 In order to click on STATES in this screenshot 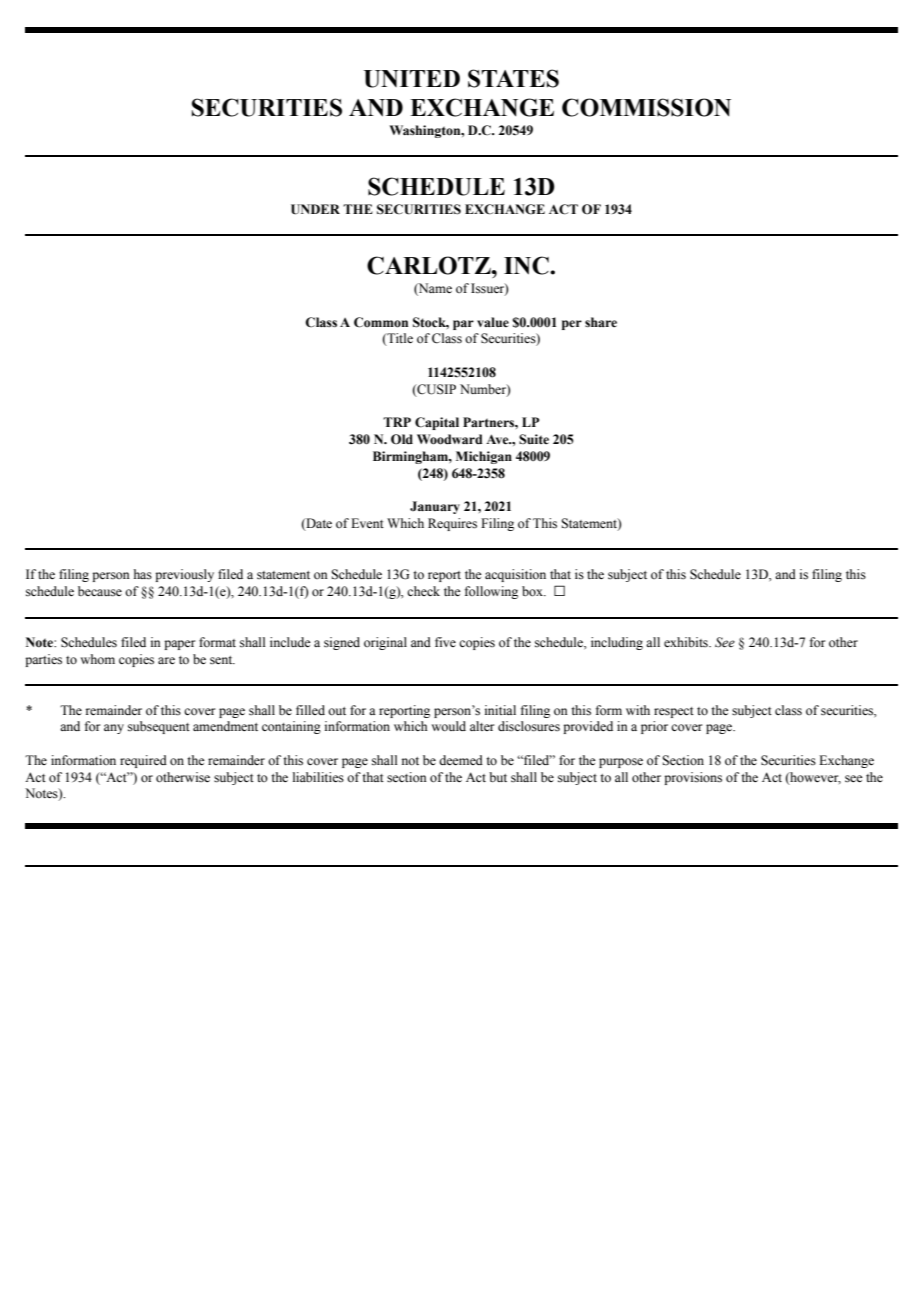, I will do `click(513, 78)`.
